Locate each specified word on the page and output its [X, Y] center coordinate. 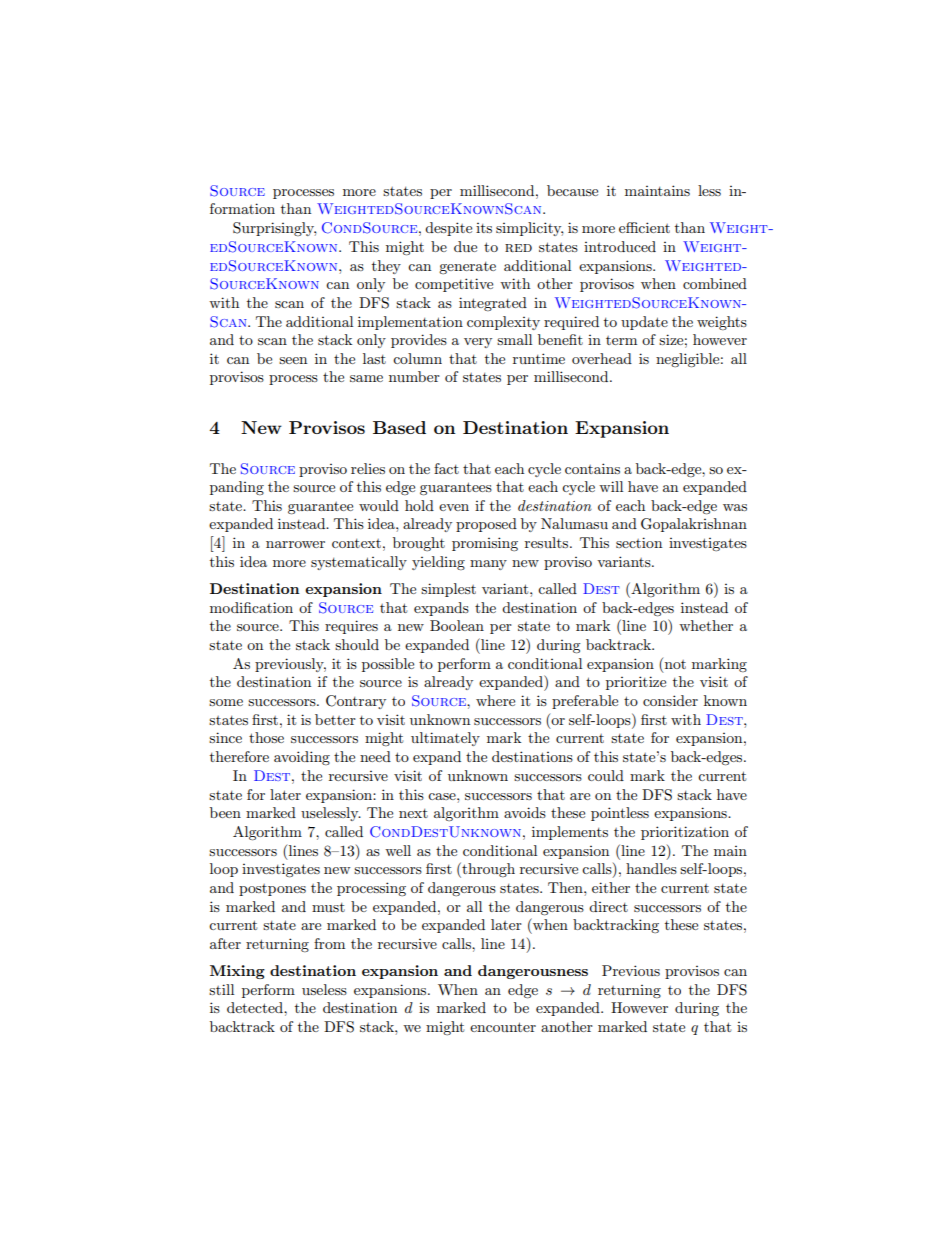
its [484, 228]
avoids [525, 812]
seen [293, 360]
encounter [503, 1027]
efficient [644, 227]
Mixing [237, 972]
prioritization [685, 833]
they [386, 267]
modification [251, 607]
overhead [602, 358]
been [225, 812]
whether [706, 625]
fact [446, 468]
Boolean [457, 625]
